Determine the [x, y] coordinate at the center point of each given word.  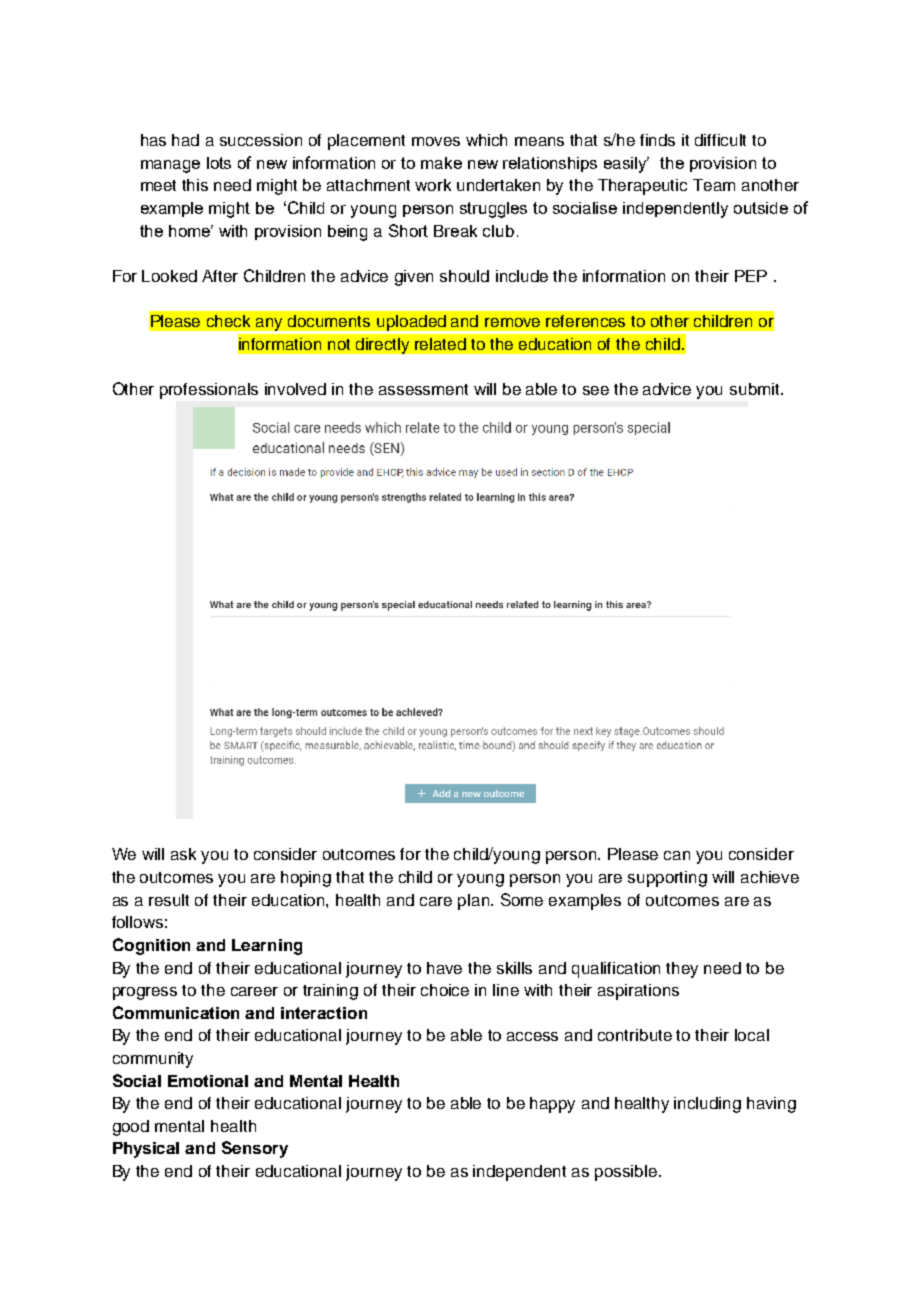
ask [183, 854]
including [707, 1105]
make [441, 163]
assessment [423, 389]
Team [714, 185]
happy [552, 1105]
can [677, 855]
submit [756, 389]
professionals [209, 391]
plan [475, 902]
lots [219, 163]
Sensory [255, 1149]
